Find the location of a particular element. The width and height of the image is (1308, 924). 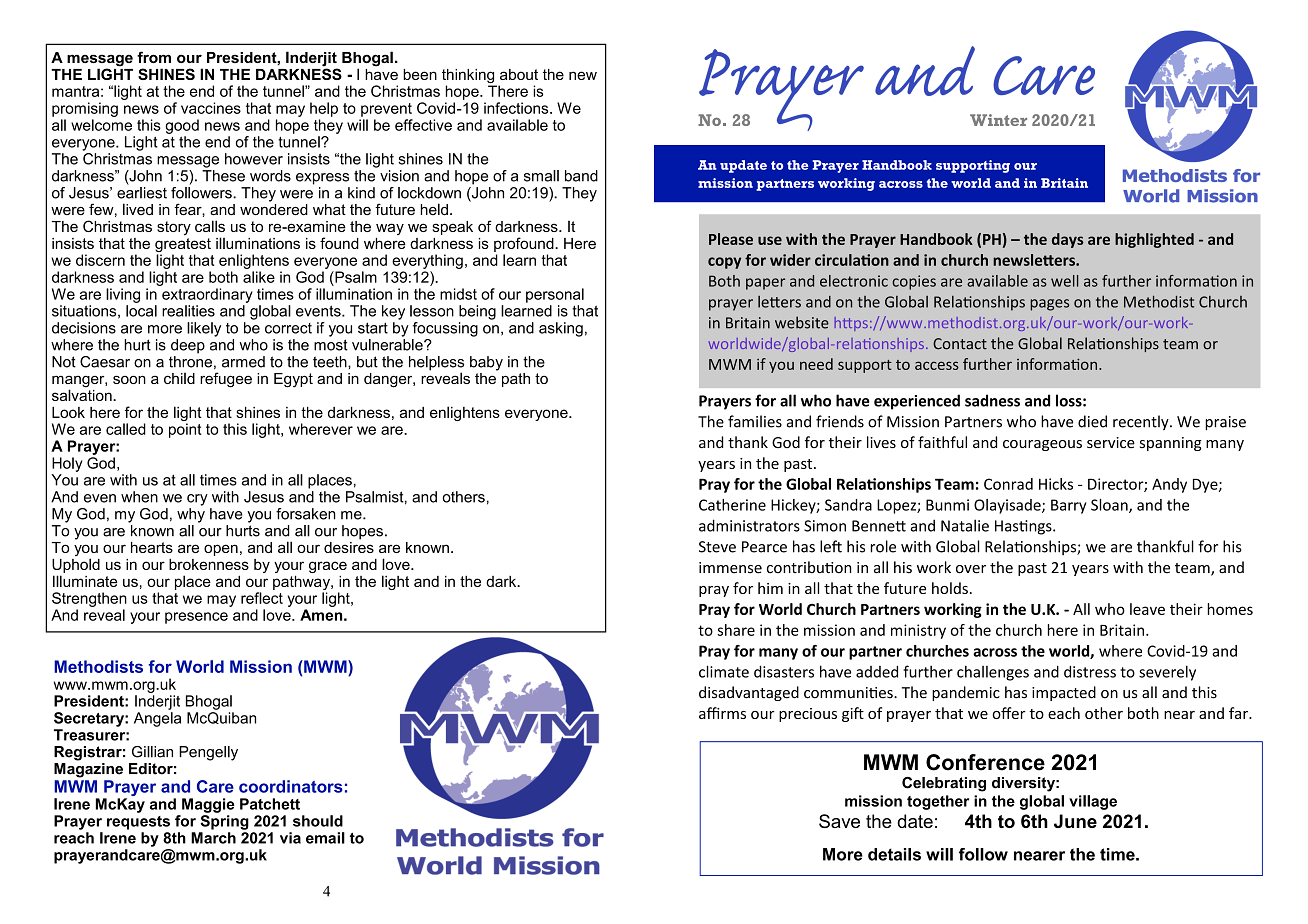

March is located at coordinates (213, 838).
